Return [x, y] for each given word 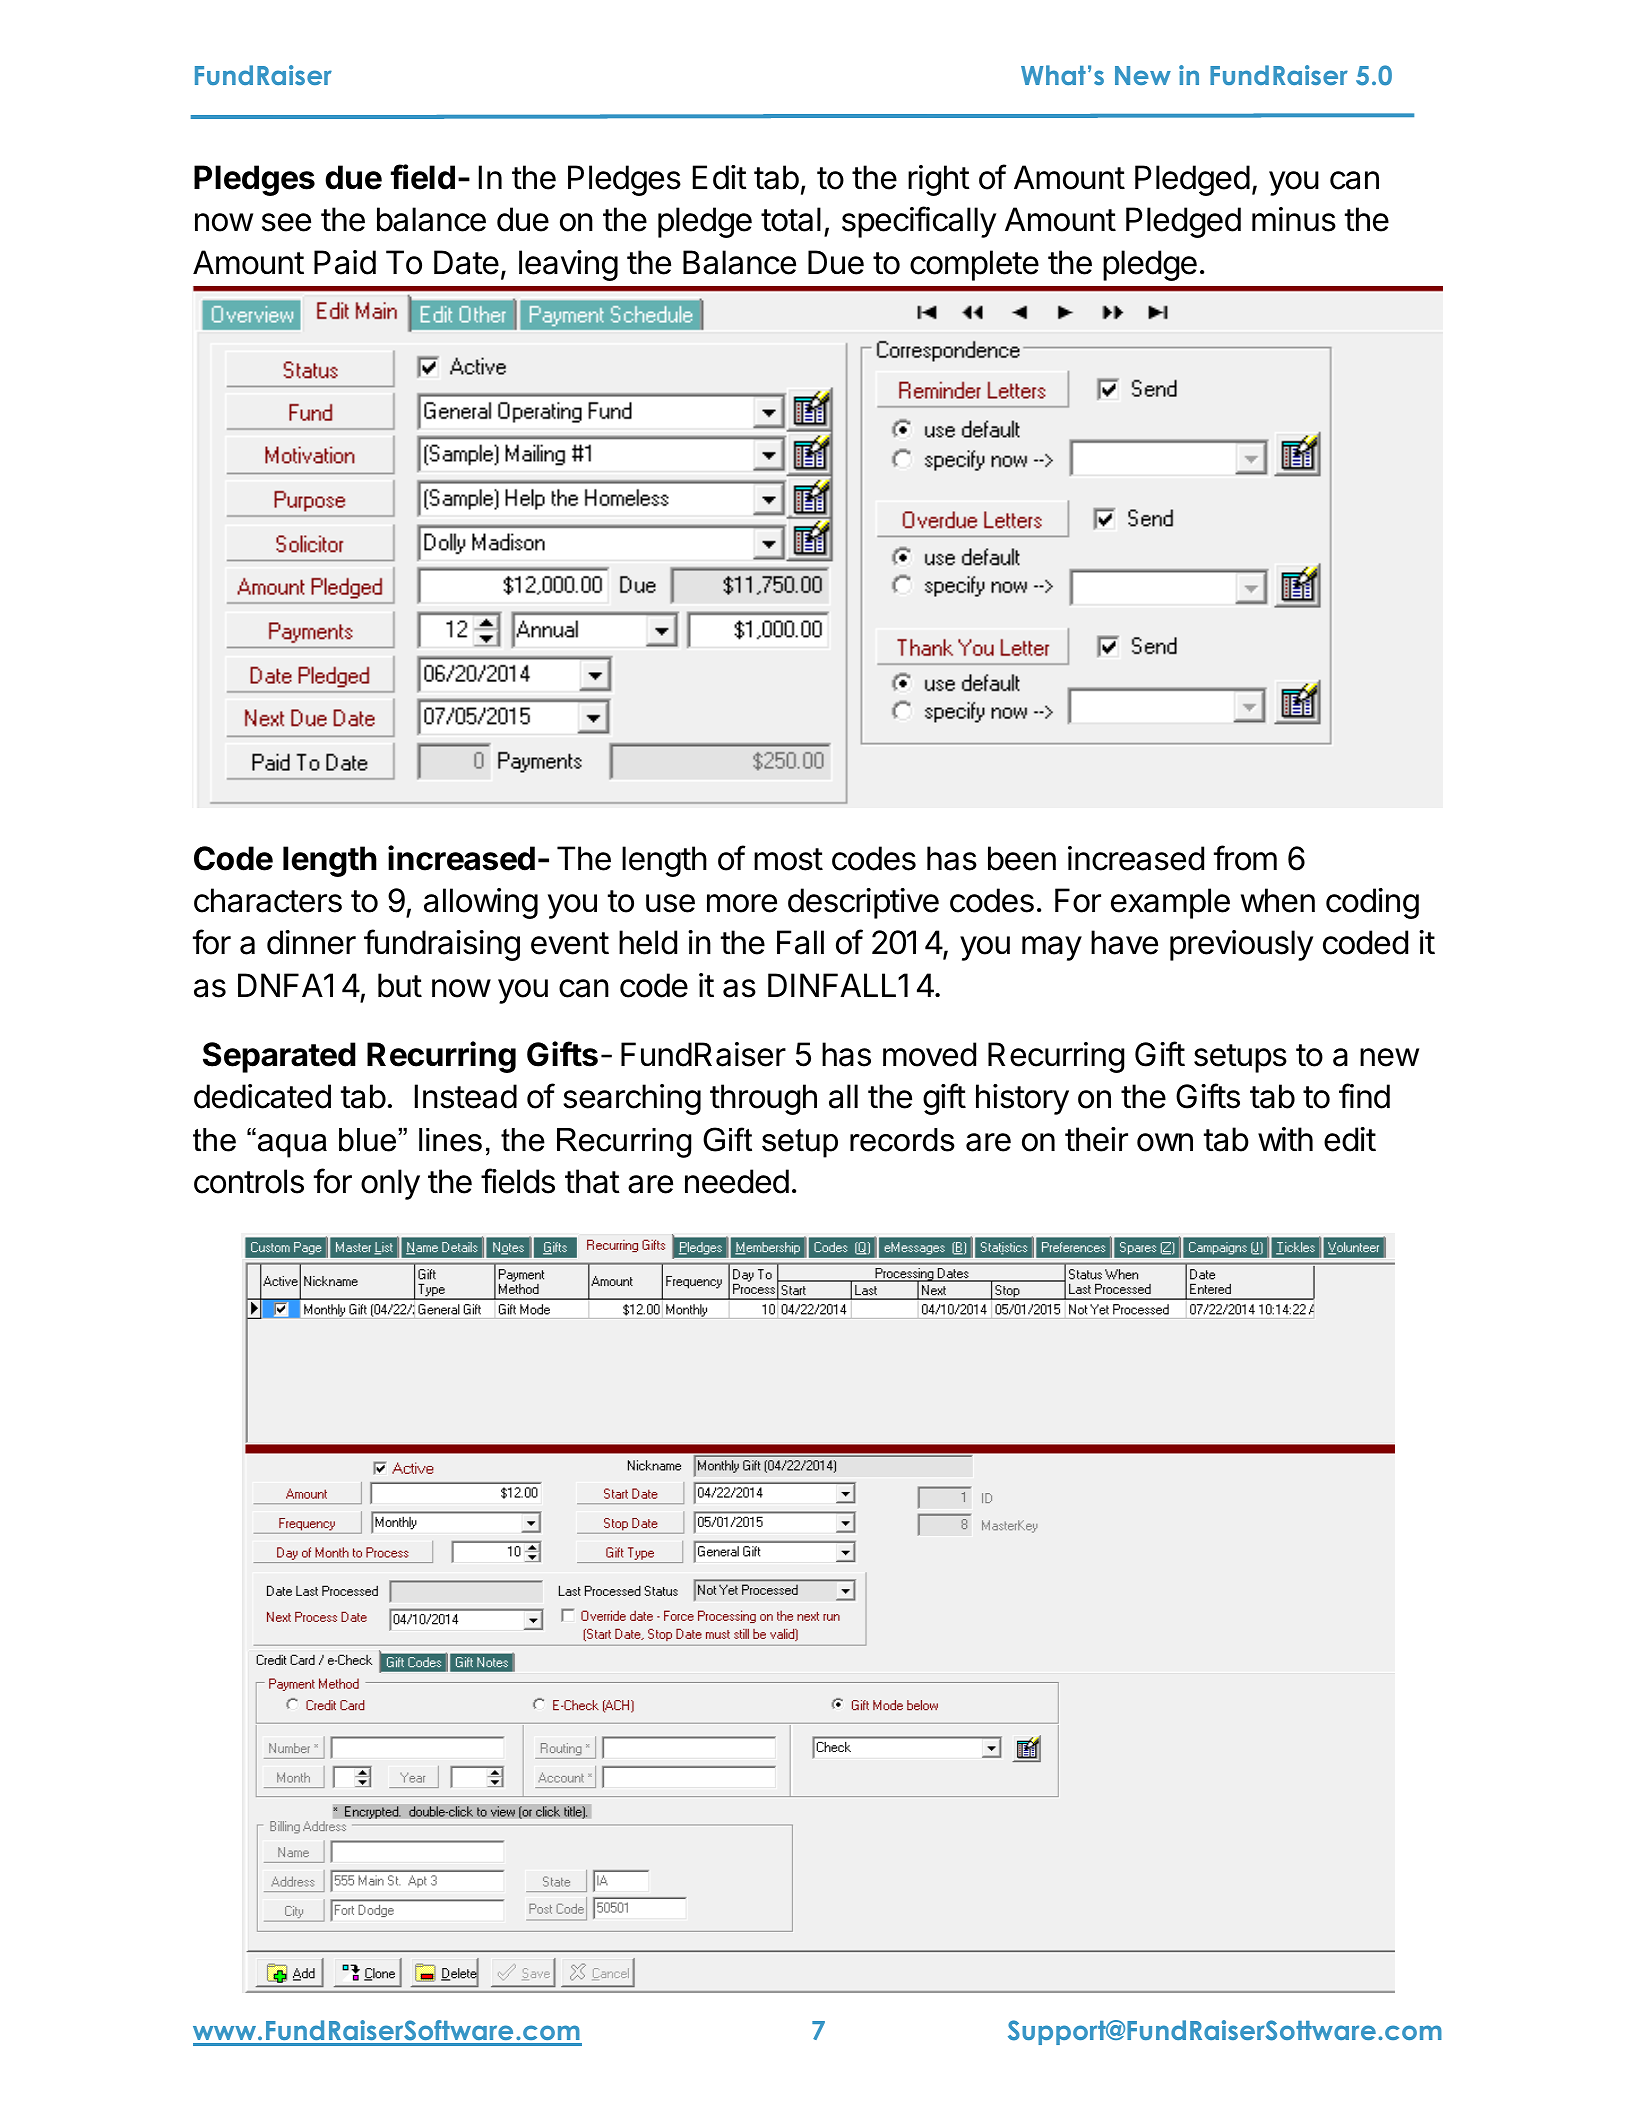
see [286, 222]
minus [1294, 219]
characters [268, 900]
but [400, 985]
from [1245, 858]
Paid [345, 262]
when [1278, 900]
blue [367, 1140]
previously [1241, 945]
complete [974, 265]
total [791, 219]
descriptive [863, 903]
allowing [481, 903]
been [1022, 858]
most [788, 859]
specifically [919, 222]
